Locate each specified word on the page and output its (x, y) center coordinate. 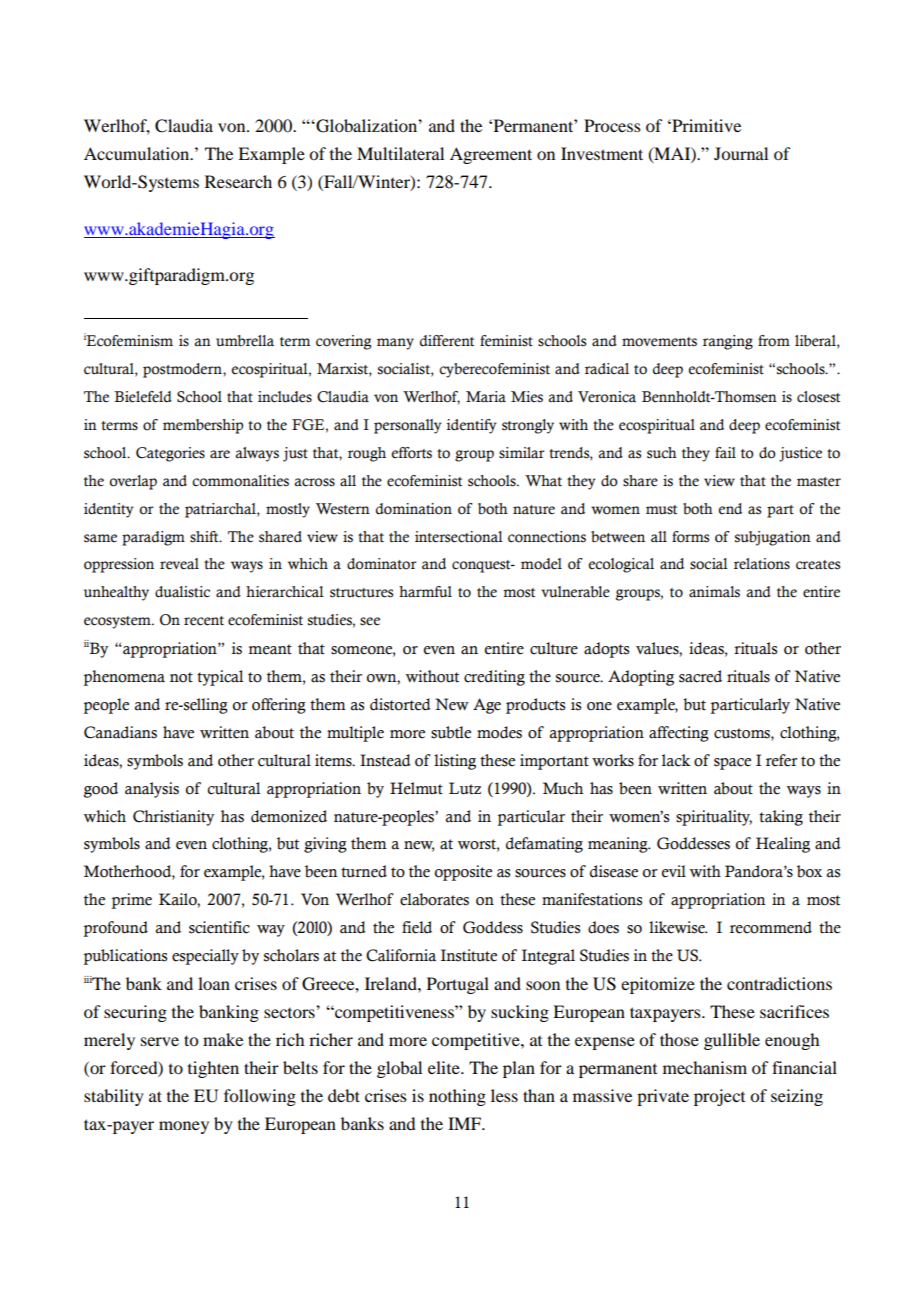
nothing (457, 1097)
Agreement (491, 155)
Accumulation (138, 153)
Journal (741, 153)
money (184, 1127)
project (719, 1097)
